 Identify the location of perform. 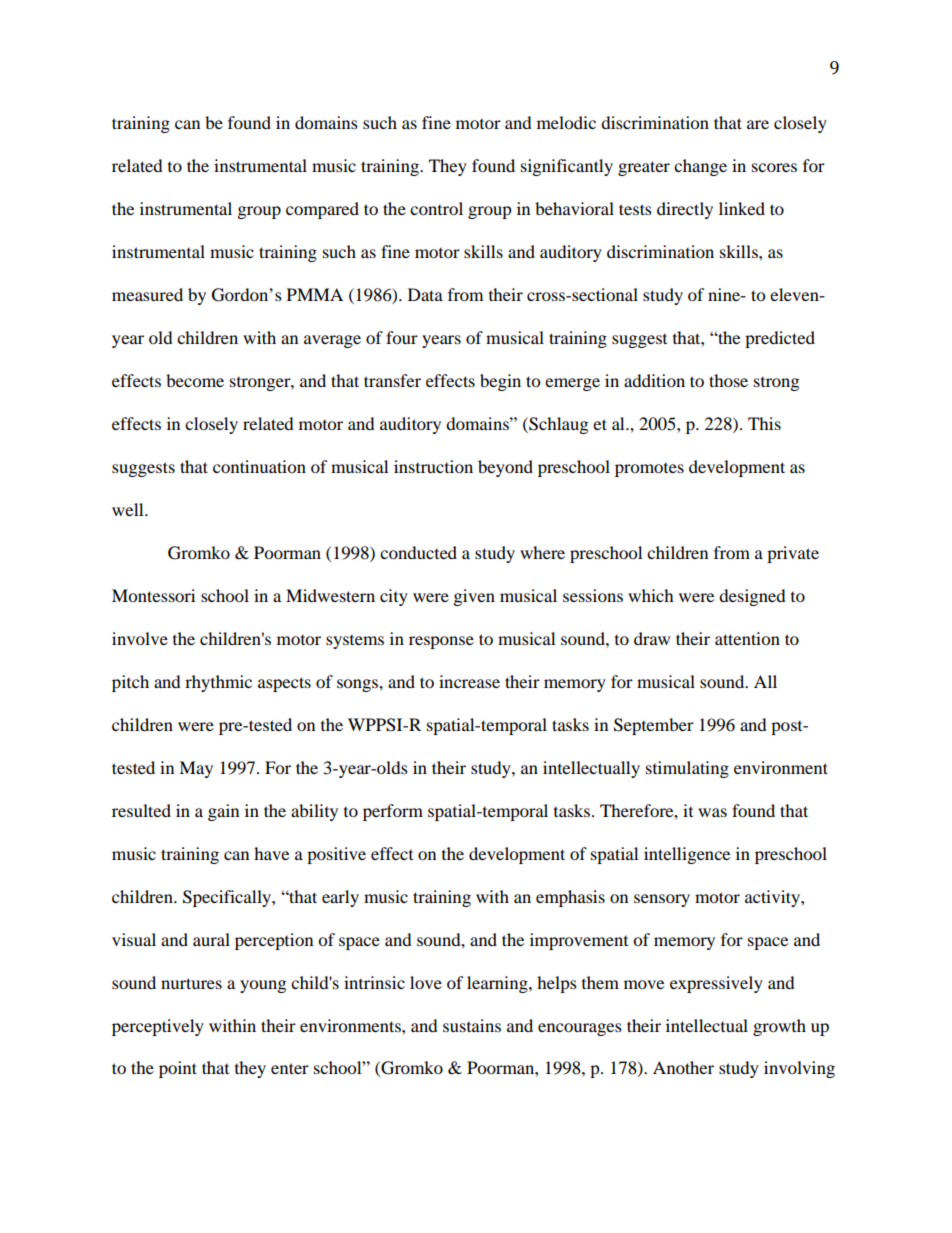
(393, 812).
